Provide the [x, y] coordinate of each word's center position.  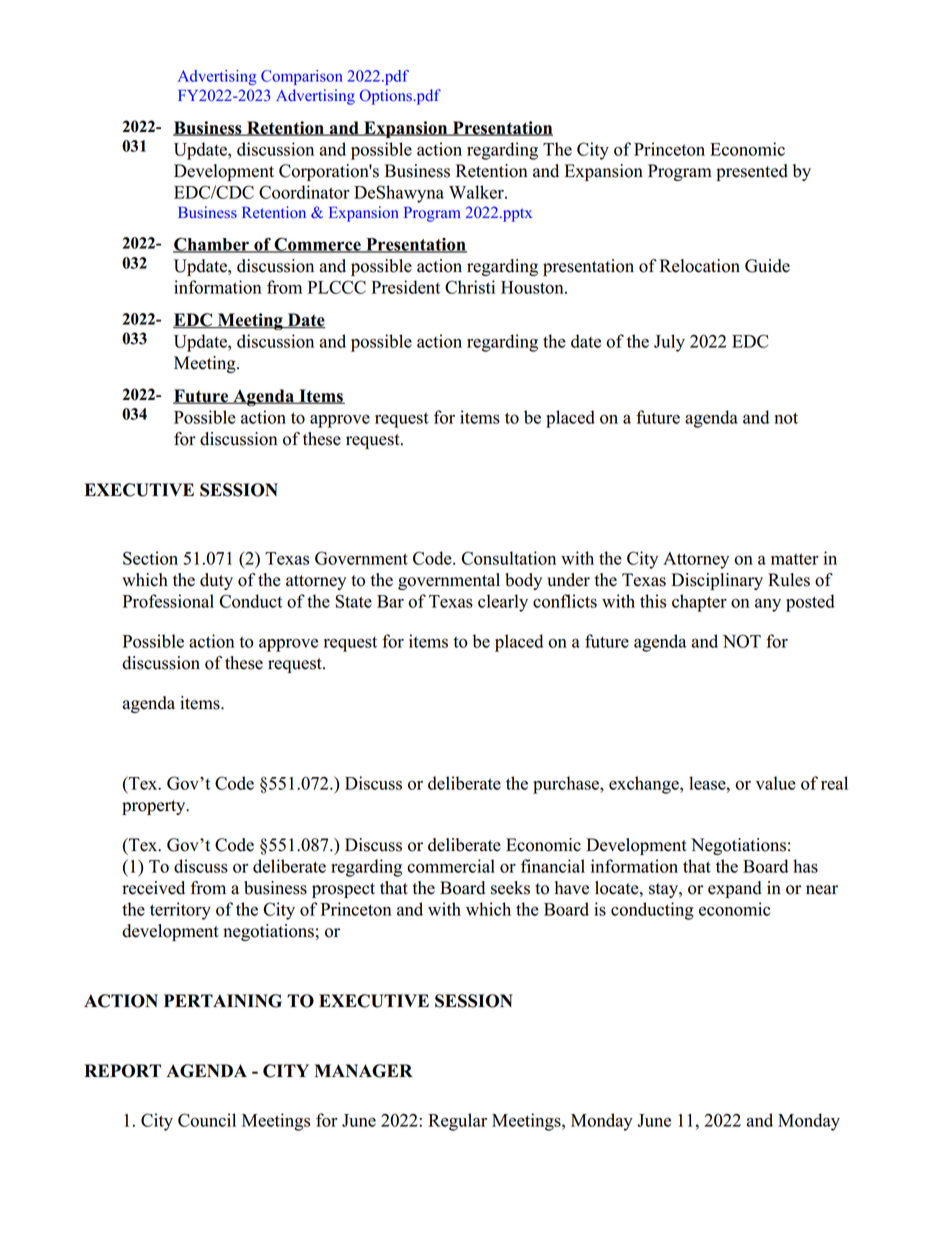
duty [216, 581]
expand [735, 889]
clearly [503, 603]
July [669, 343]
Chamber [212, 245]
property [155, 807]
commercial [451, 866]
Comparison [302, 77]
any [768, 605]
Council [207, 1120]
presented [752, 172]
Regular [457, 1122]
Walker [477, 192]
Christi [470, 287]
